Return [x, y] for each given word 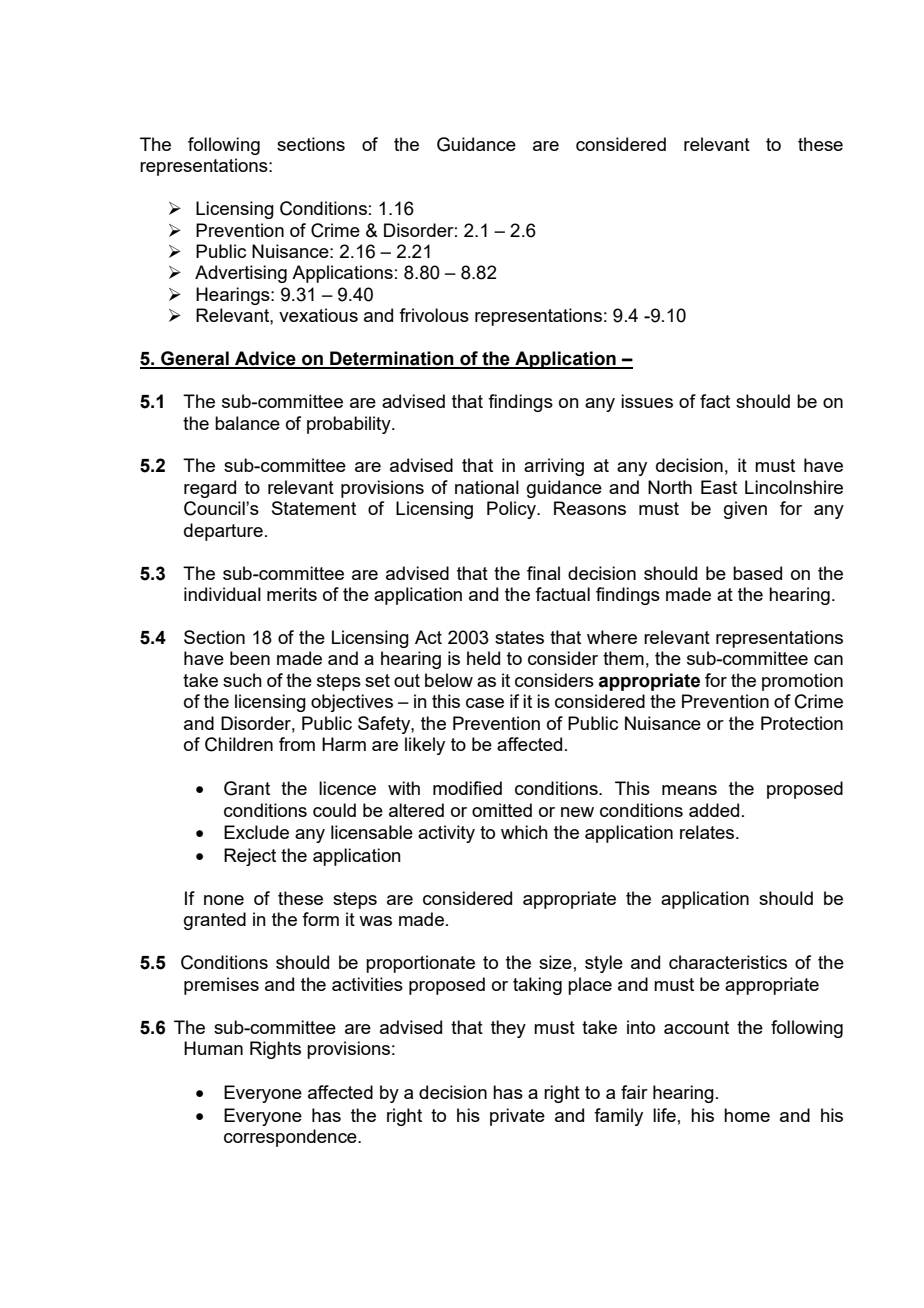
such [242, 680]
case [485, 703]
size [555, 962]
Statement [314, 508]
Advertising [241, 274]
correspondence [291, 1138]
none [224, 900]
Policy [512, 510]
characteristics [728, 962]
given [745, 510]
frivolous [434, 315]
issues [647, 401]
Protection [802, 723]
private [517, 1117]
